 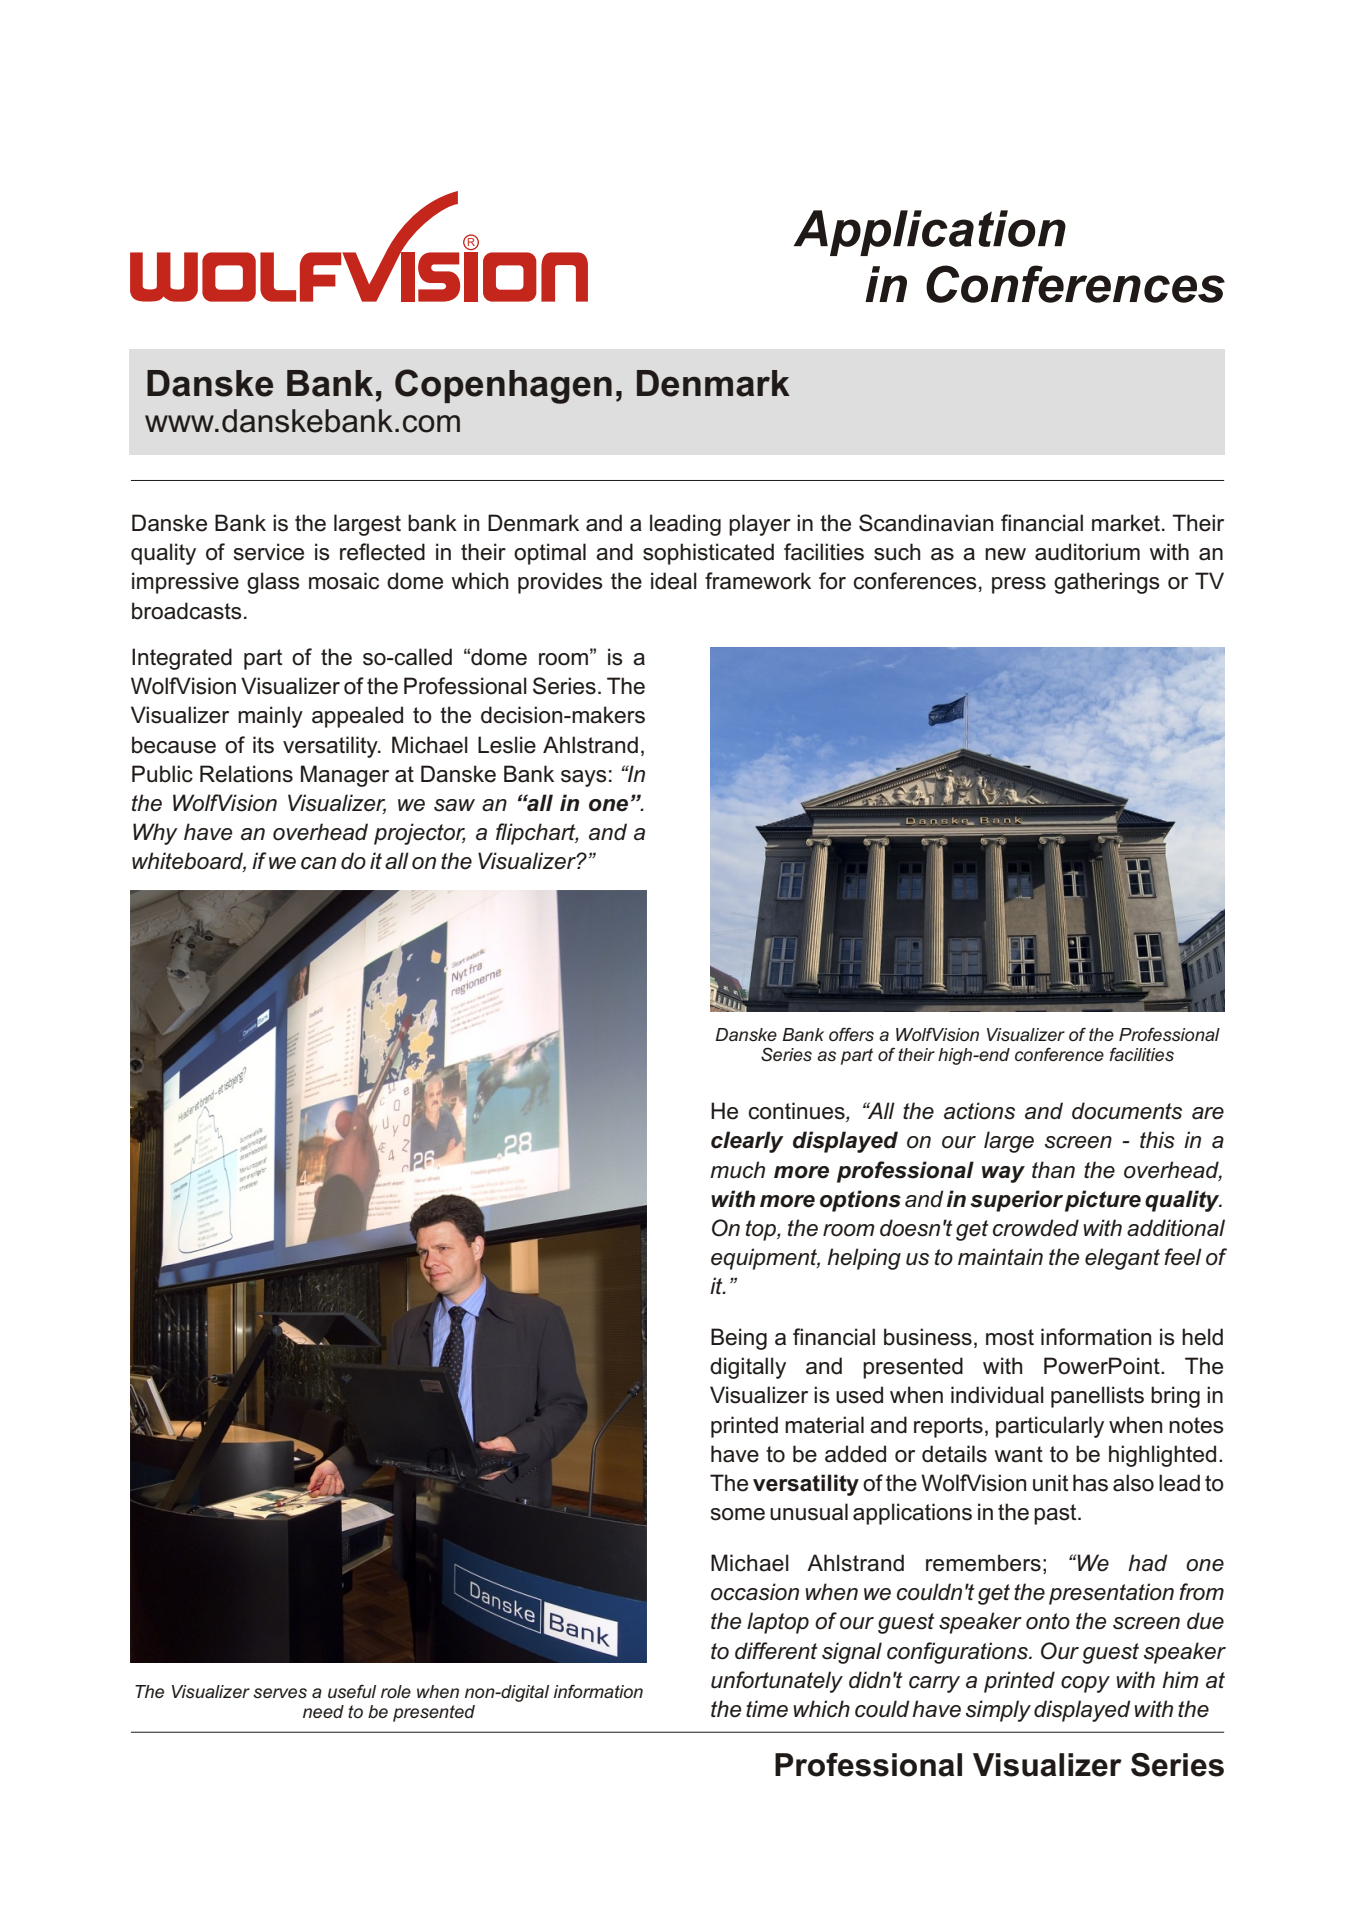 What do you see at coordinates (760, 525) in the screenshot?
I see `player` at bounding box center [760, 525].
